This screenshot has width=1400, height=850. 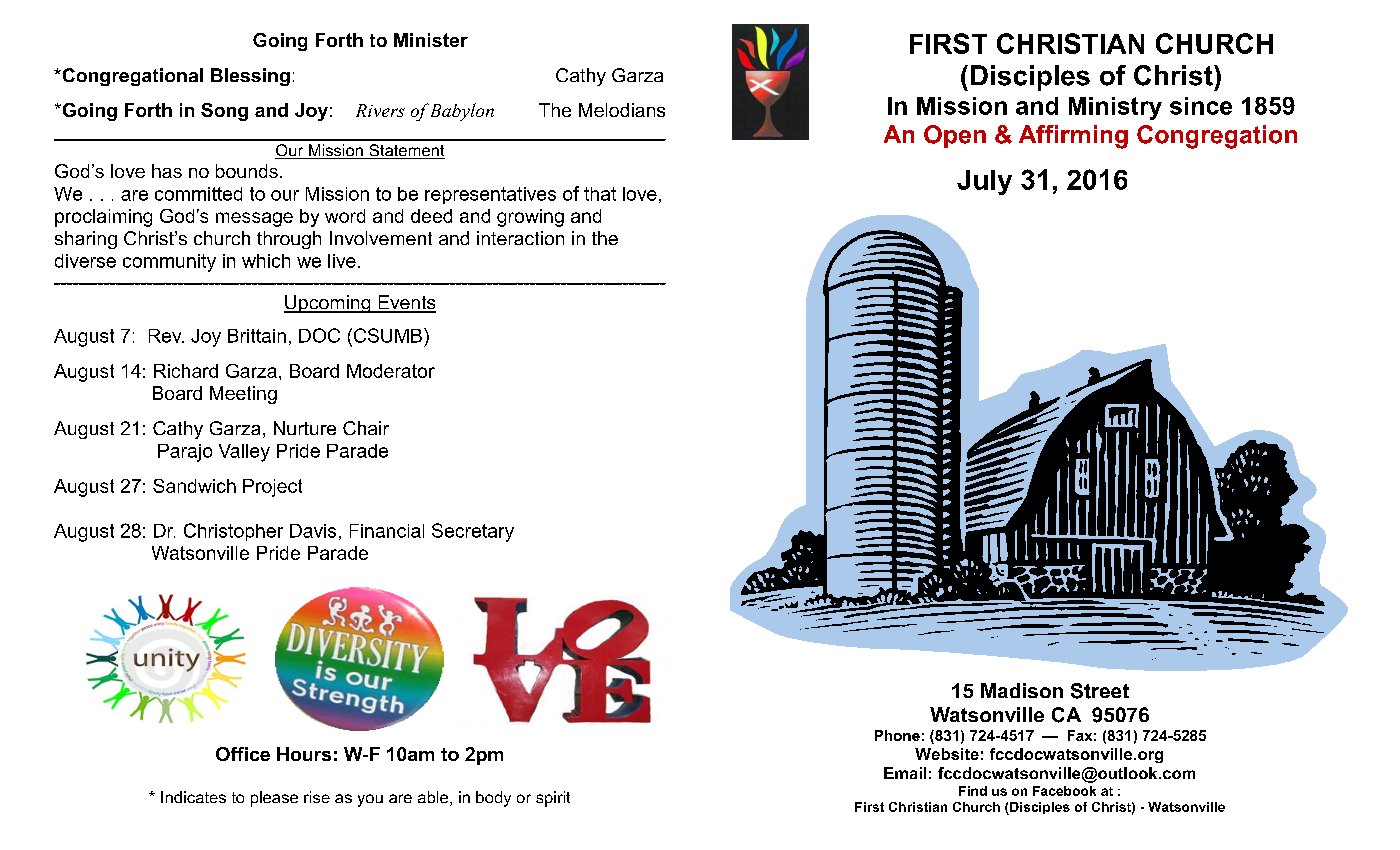 I want to click on Minister, so click(x=431, y=40).
